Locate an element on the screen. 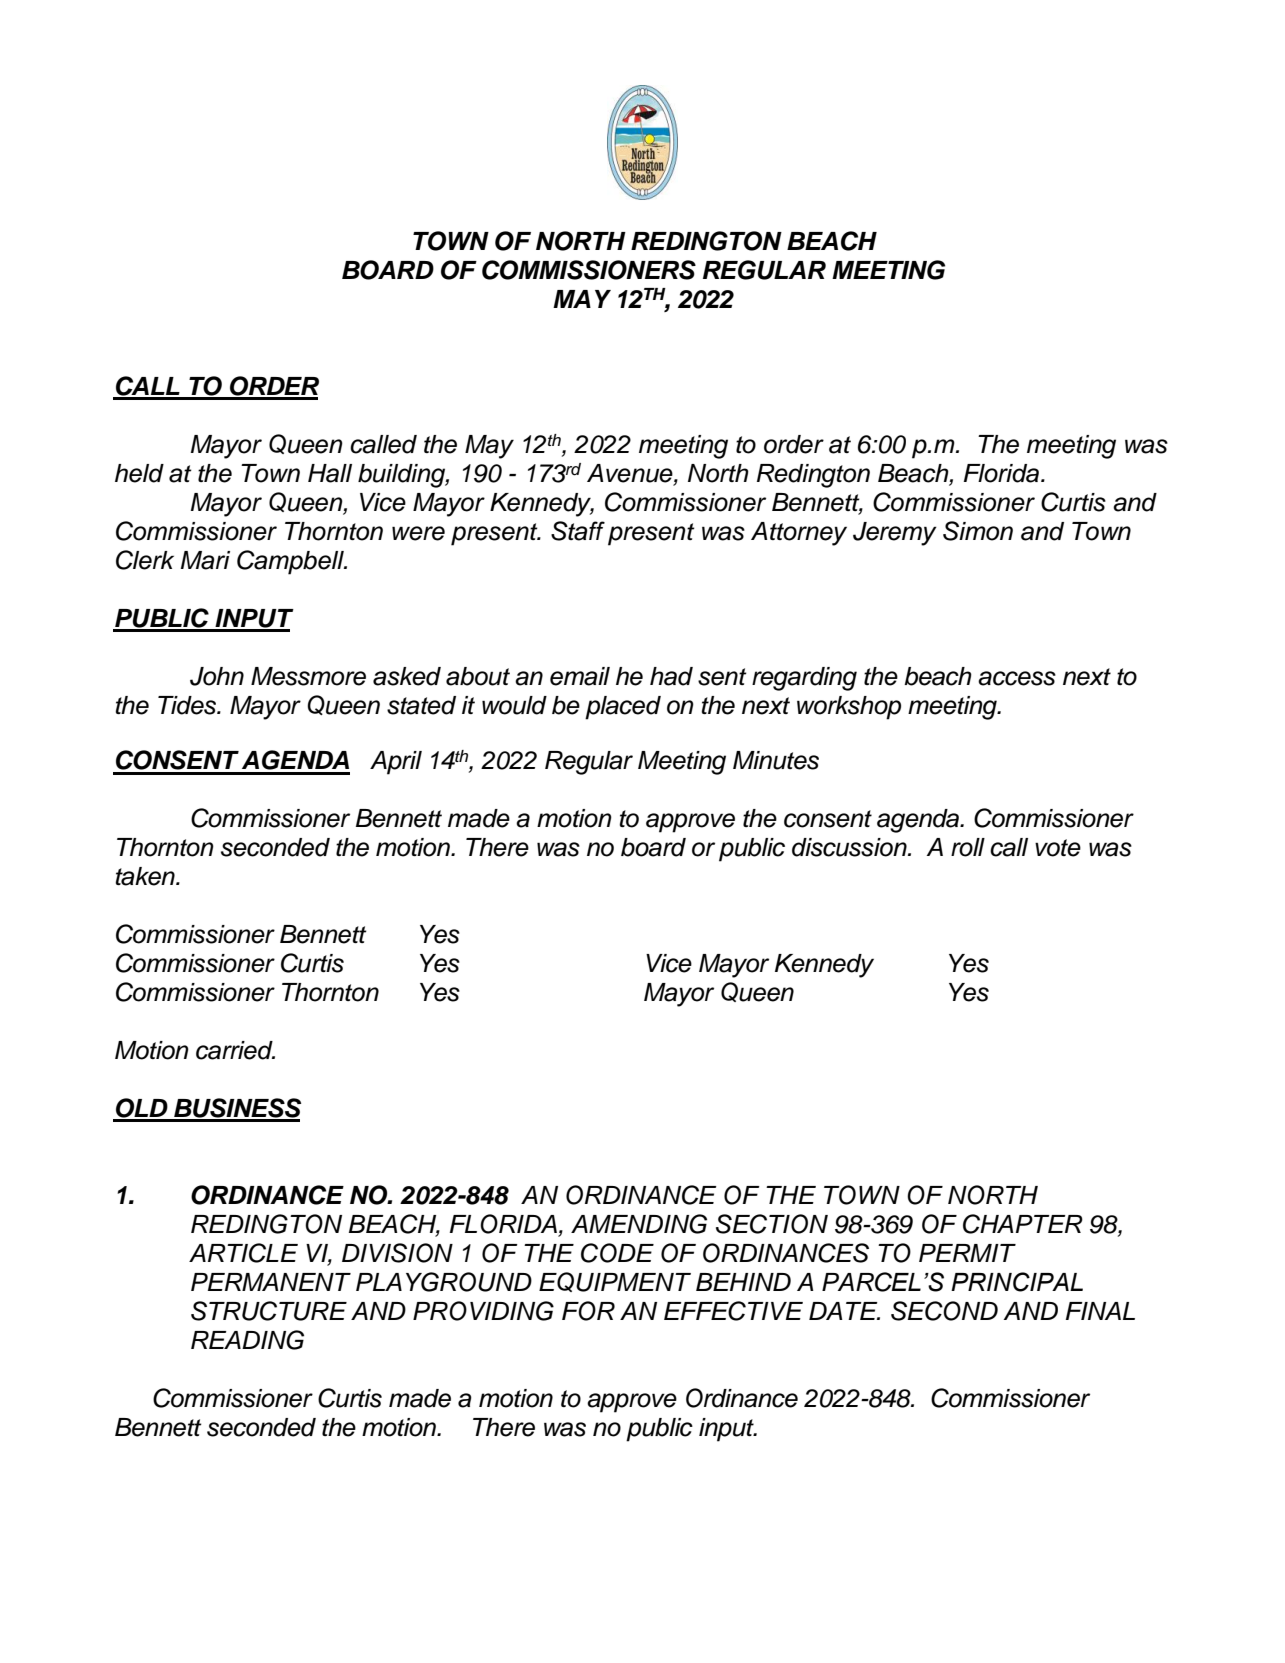 This screenshot has height=1663, width=1285. Staff is located at coordinates (578, 531).
